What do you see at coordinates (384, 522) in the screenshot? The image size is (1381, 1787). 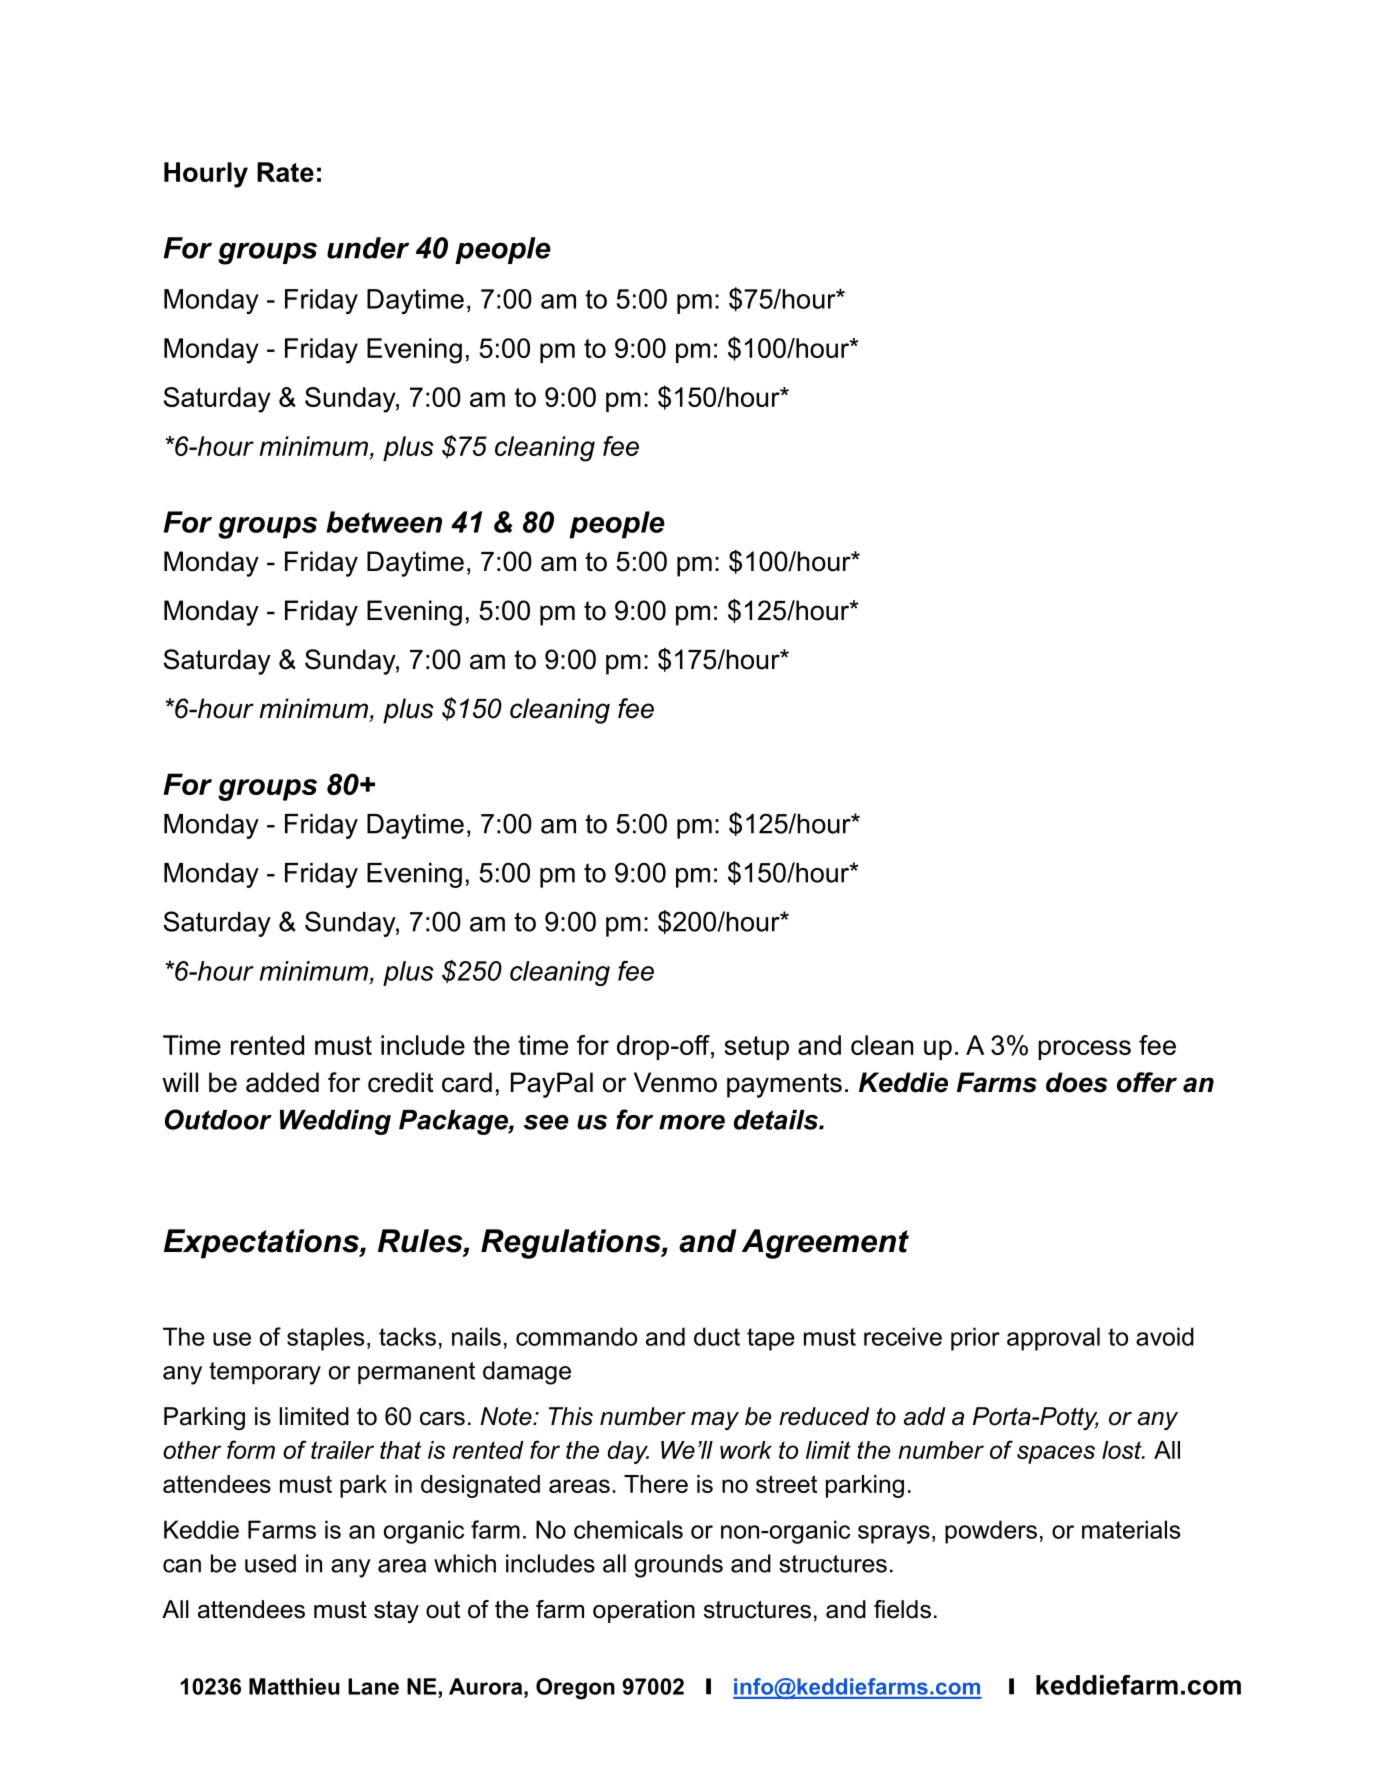 I see `between` at bounding box center [384, 522].
